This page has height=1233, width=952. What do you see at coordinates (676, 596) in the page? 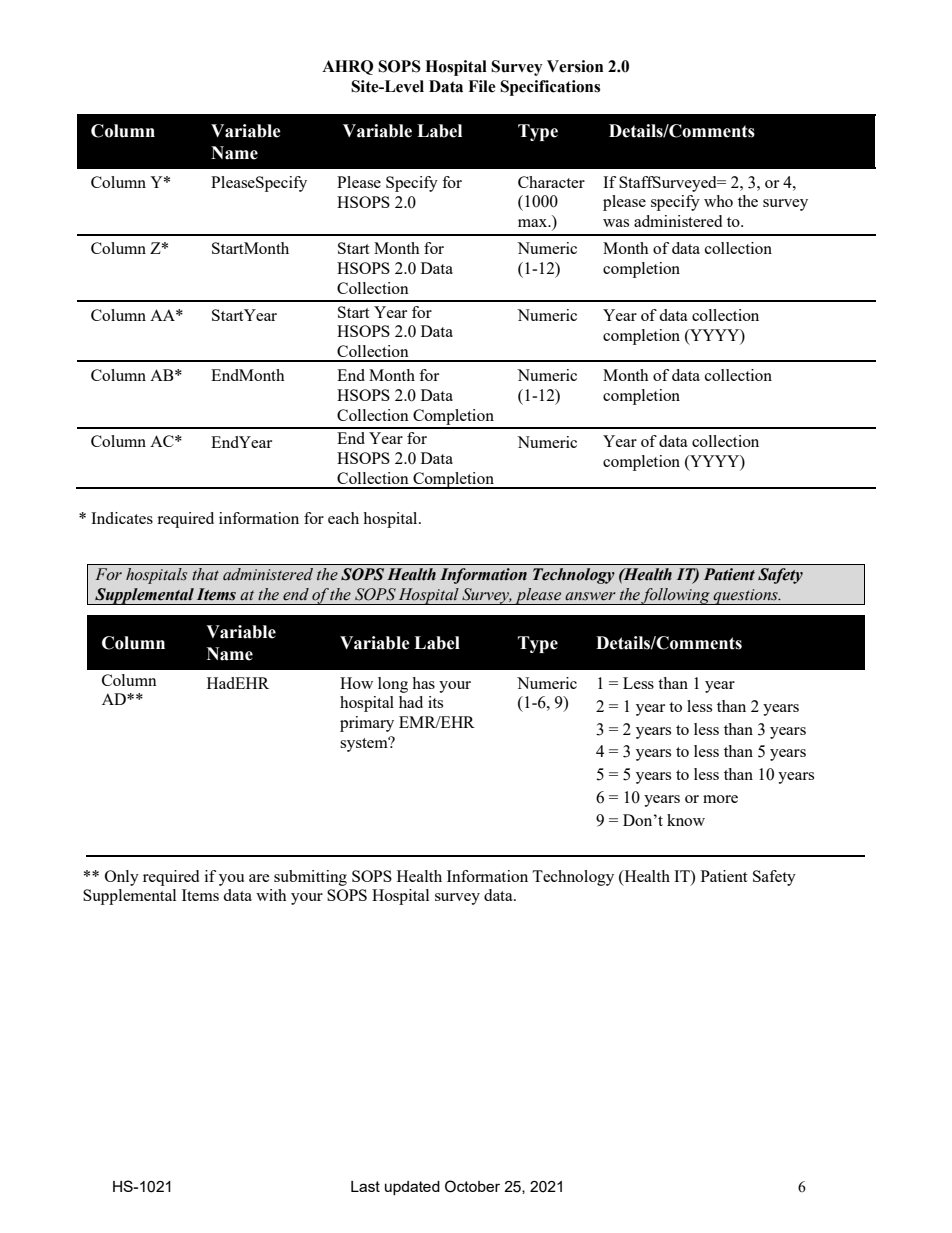
I see `following` at bounding box center [676, 596].
